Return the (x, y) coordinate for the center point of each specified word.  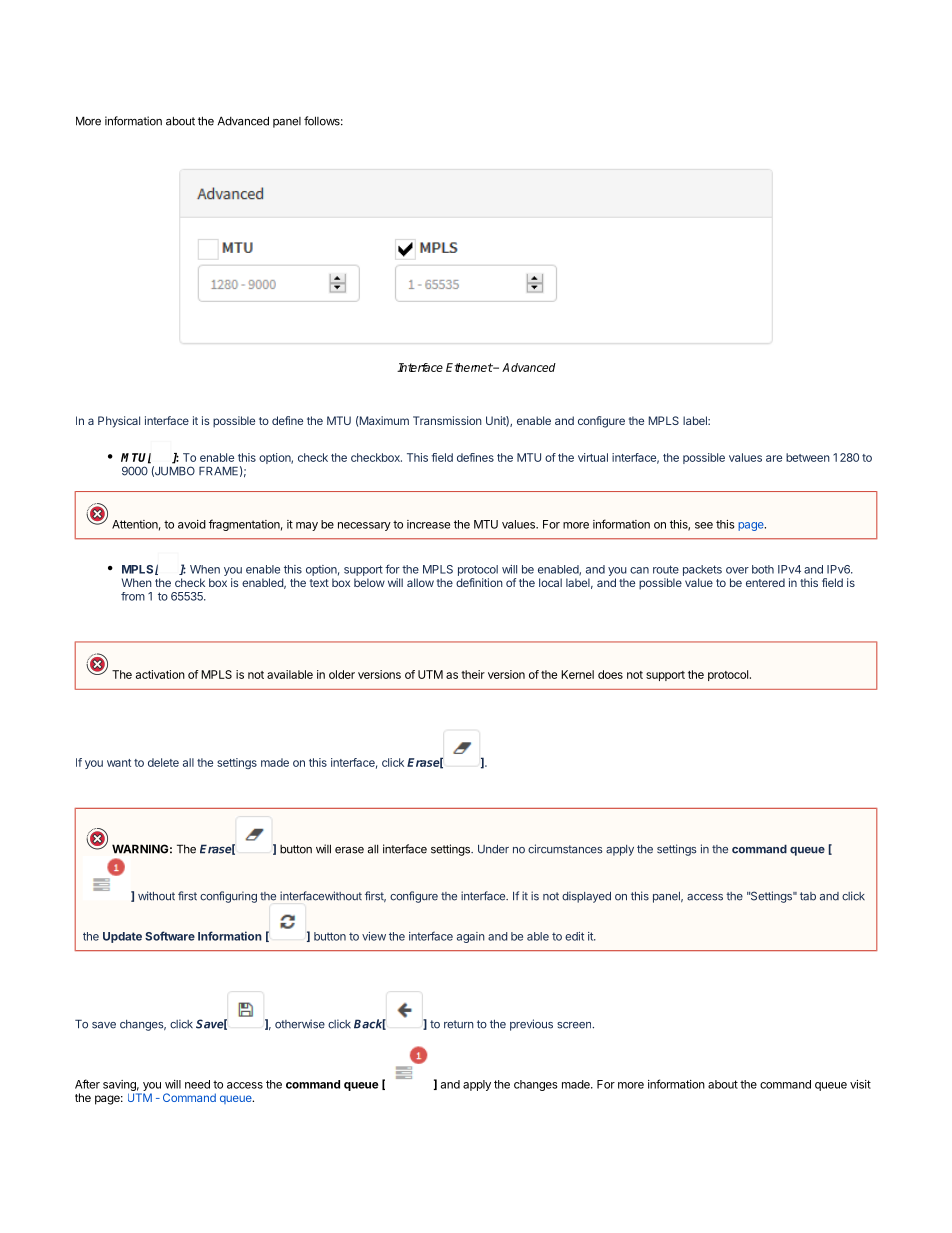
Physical (119, 422)
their (473, 674)
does (610, 674)
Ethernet (469, 367)
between (808, 457)
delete (163, 762)
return (459, 1024)
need (197, 1084)
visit (860, 1084)
